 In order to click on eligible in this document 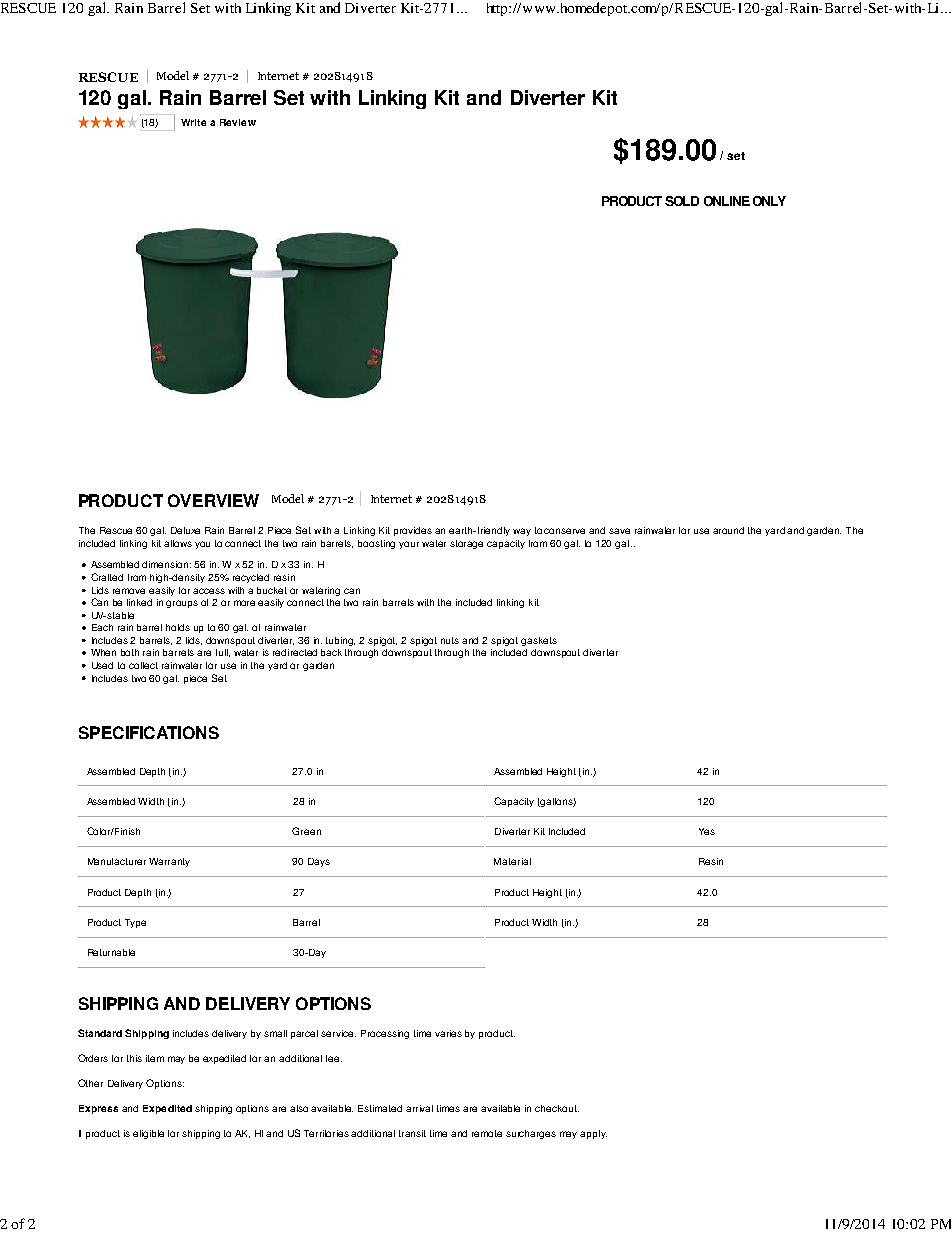, I will do `click(148, 1134)`.
